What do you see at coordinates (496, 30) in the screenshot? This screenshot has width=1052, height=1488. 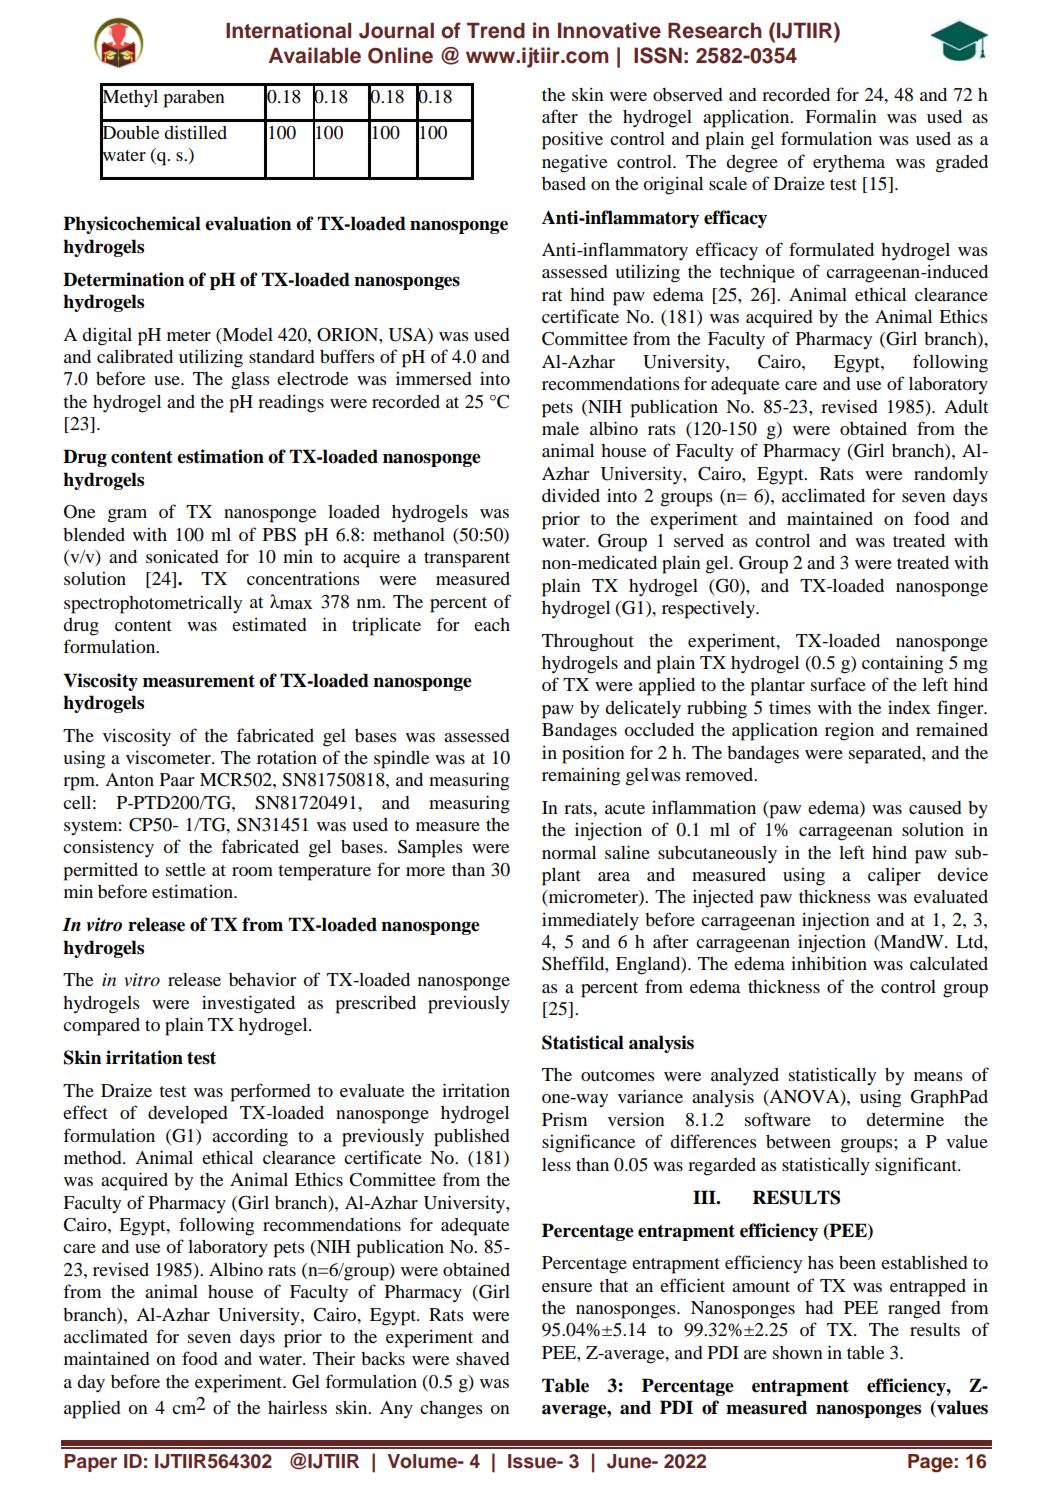 I see `Trend` at bounding box center [496, 30].
